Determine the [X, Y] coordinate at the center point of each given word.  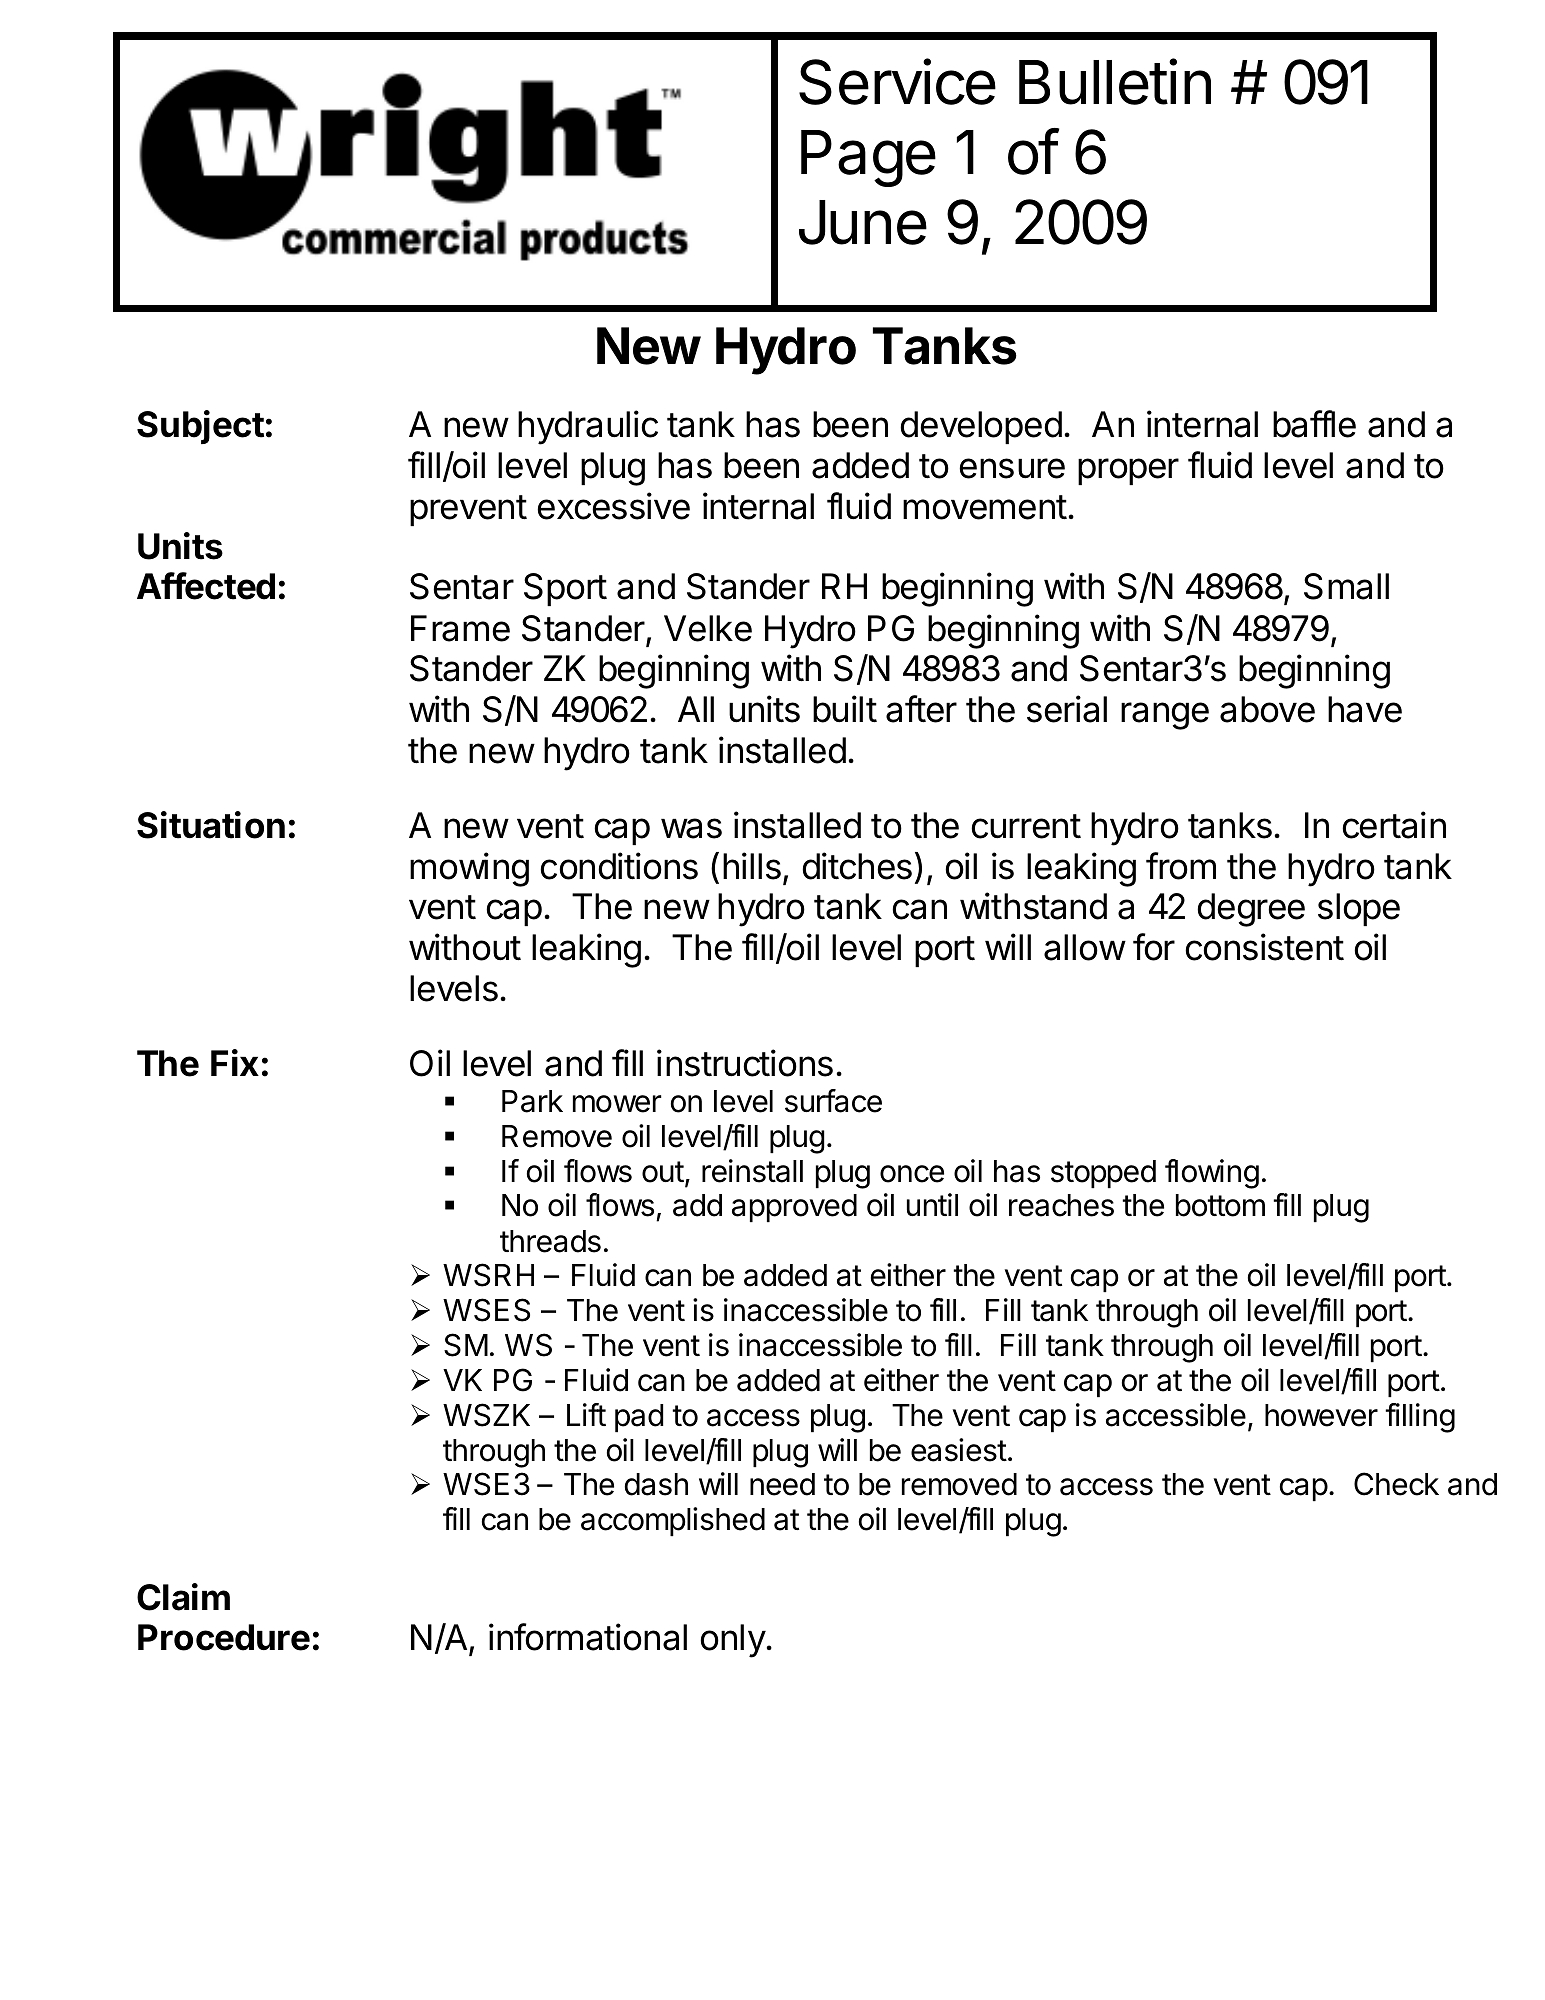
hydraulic [588, 427]
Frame [460, 628]
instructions [745, 1063]
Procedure [224, 1637]
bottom [1220, 1205]
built [845, 709]
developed [981, 427]
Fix [235, 1062]
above [1267, 709]
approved [794, 1208]
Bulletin [1115, 82]
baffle [1314, 424]
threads [550, 1241]
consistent [1264, 947]
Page [868, 158]
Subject [200, 427]
